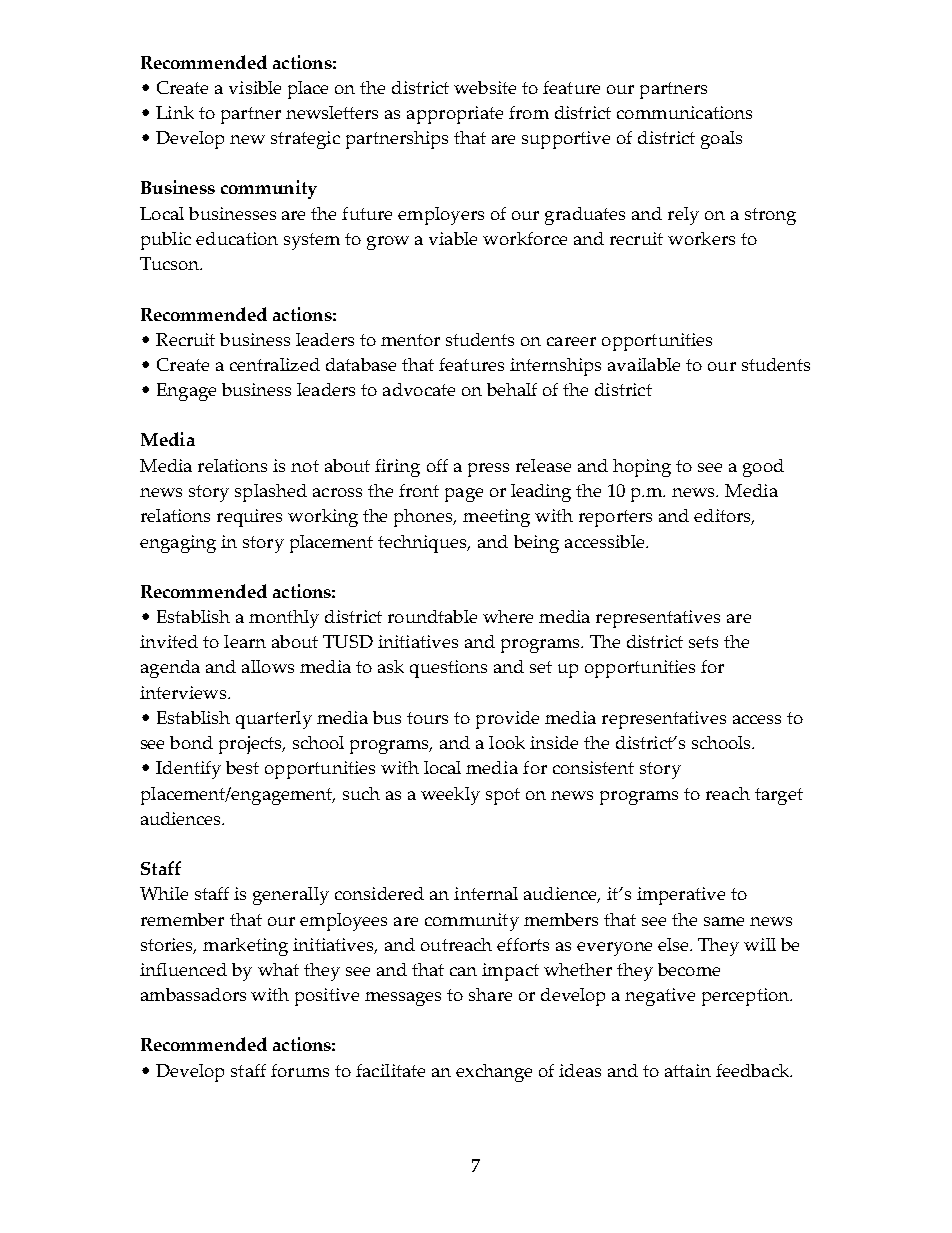 The image size is (952, 1233). Describe the element at coordinates (507, 742) in the document. I see `look` at that location.
